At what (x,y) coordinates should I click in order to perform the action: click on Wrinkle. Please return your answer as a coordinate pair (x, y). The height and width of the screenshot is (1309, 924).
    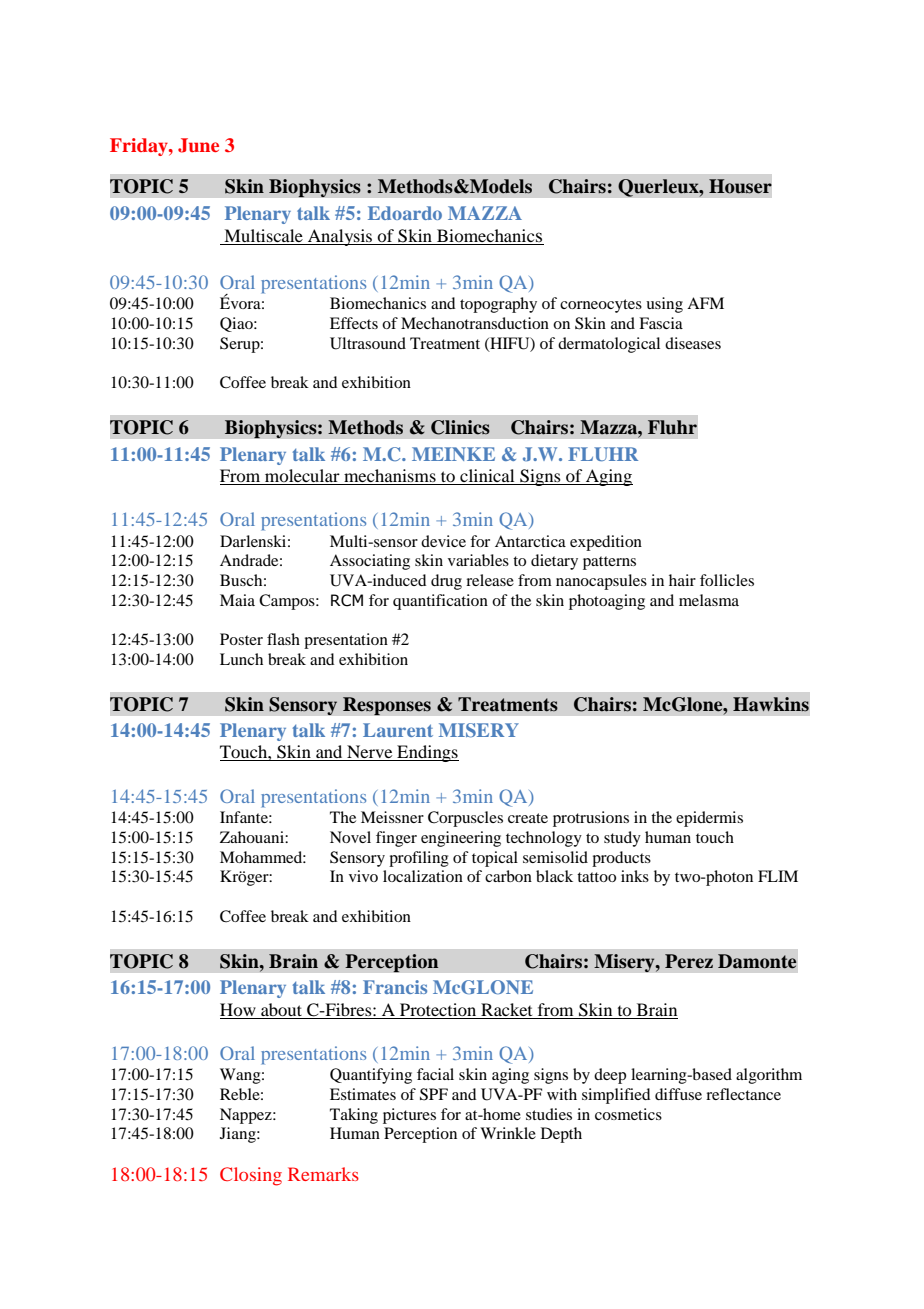
    Looking at the image, I should click on (508, 1133).
